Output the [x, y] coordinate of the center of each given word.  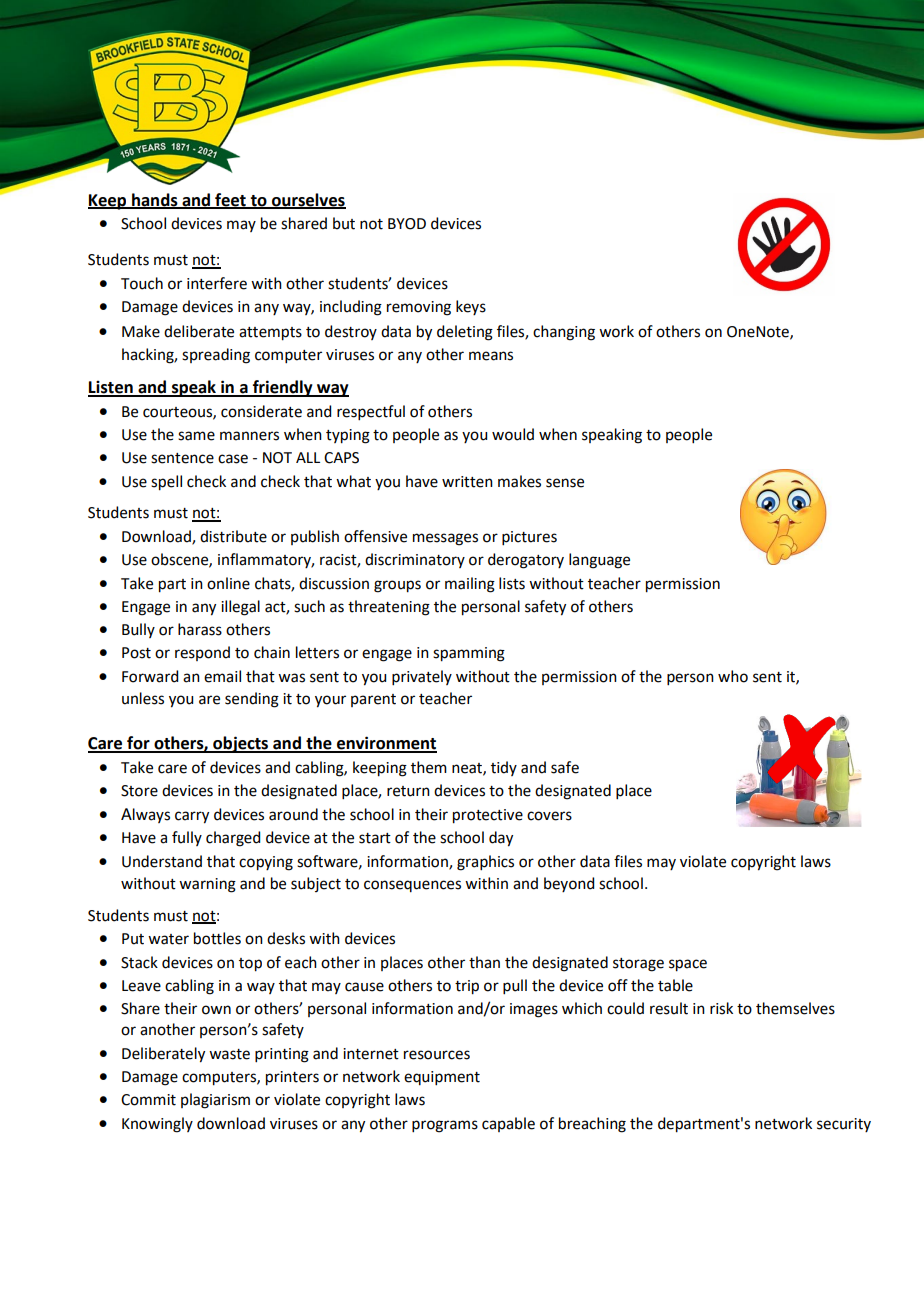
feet [230, 200]
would [513, 434]
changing [564, 333]
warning [207, 885]
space [688, 965]
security [844, 1125]
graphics [485, 863]
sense [565, 483]
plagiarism [215, 1101]
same [196, 436]
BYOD [407, 224]
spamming [469, 654]
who [733, 676]
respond [202, 653]
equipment [442, 1078]
